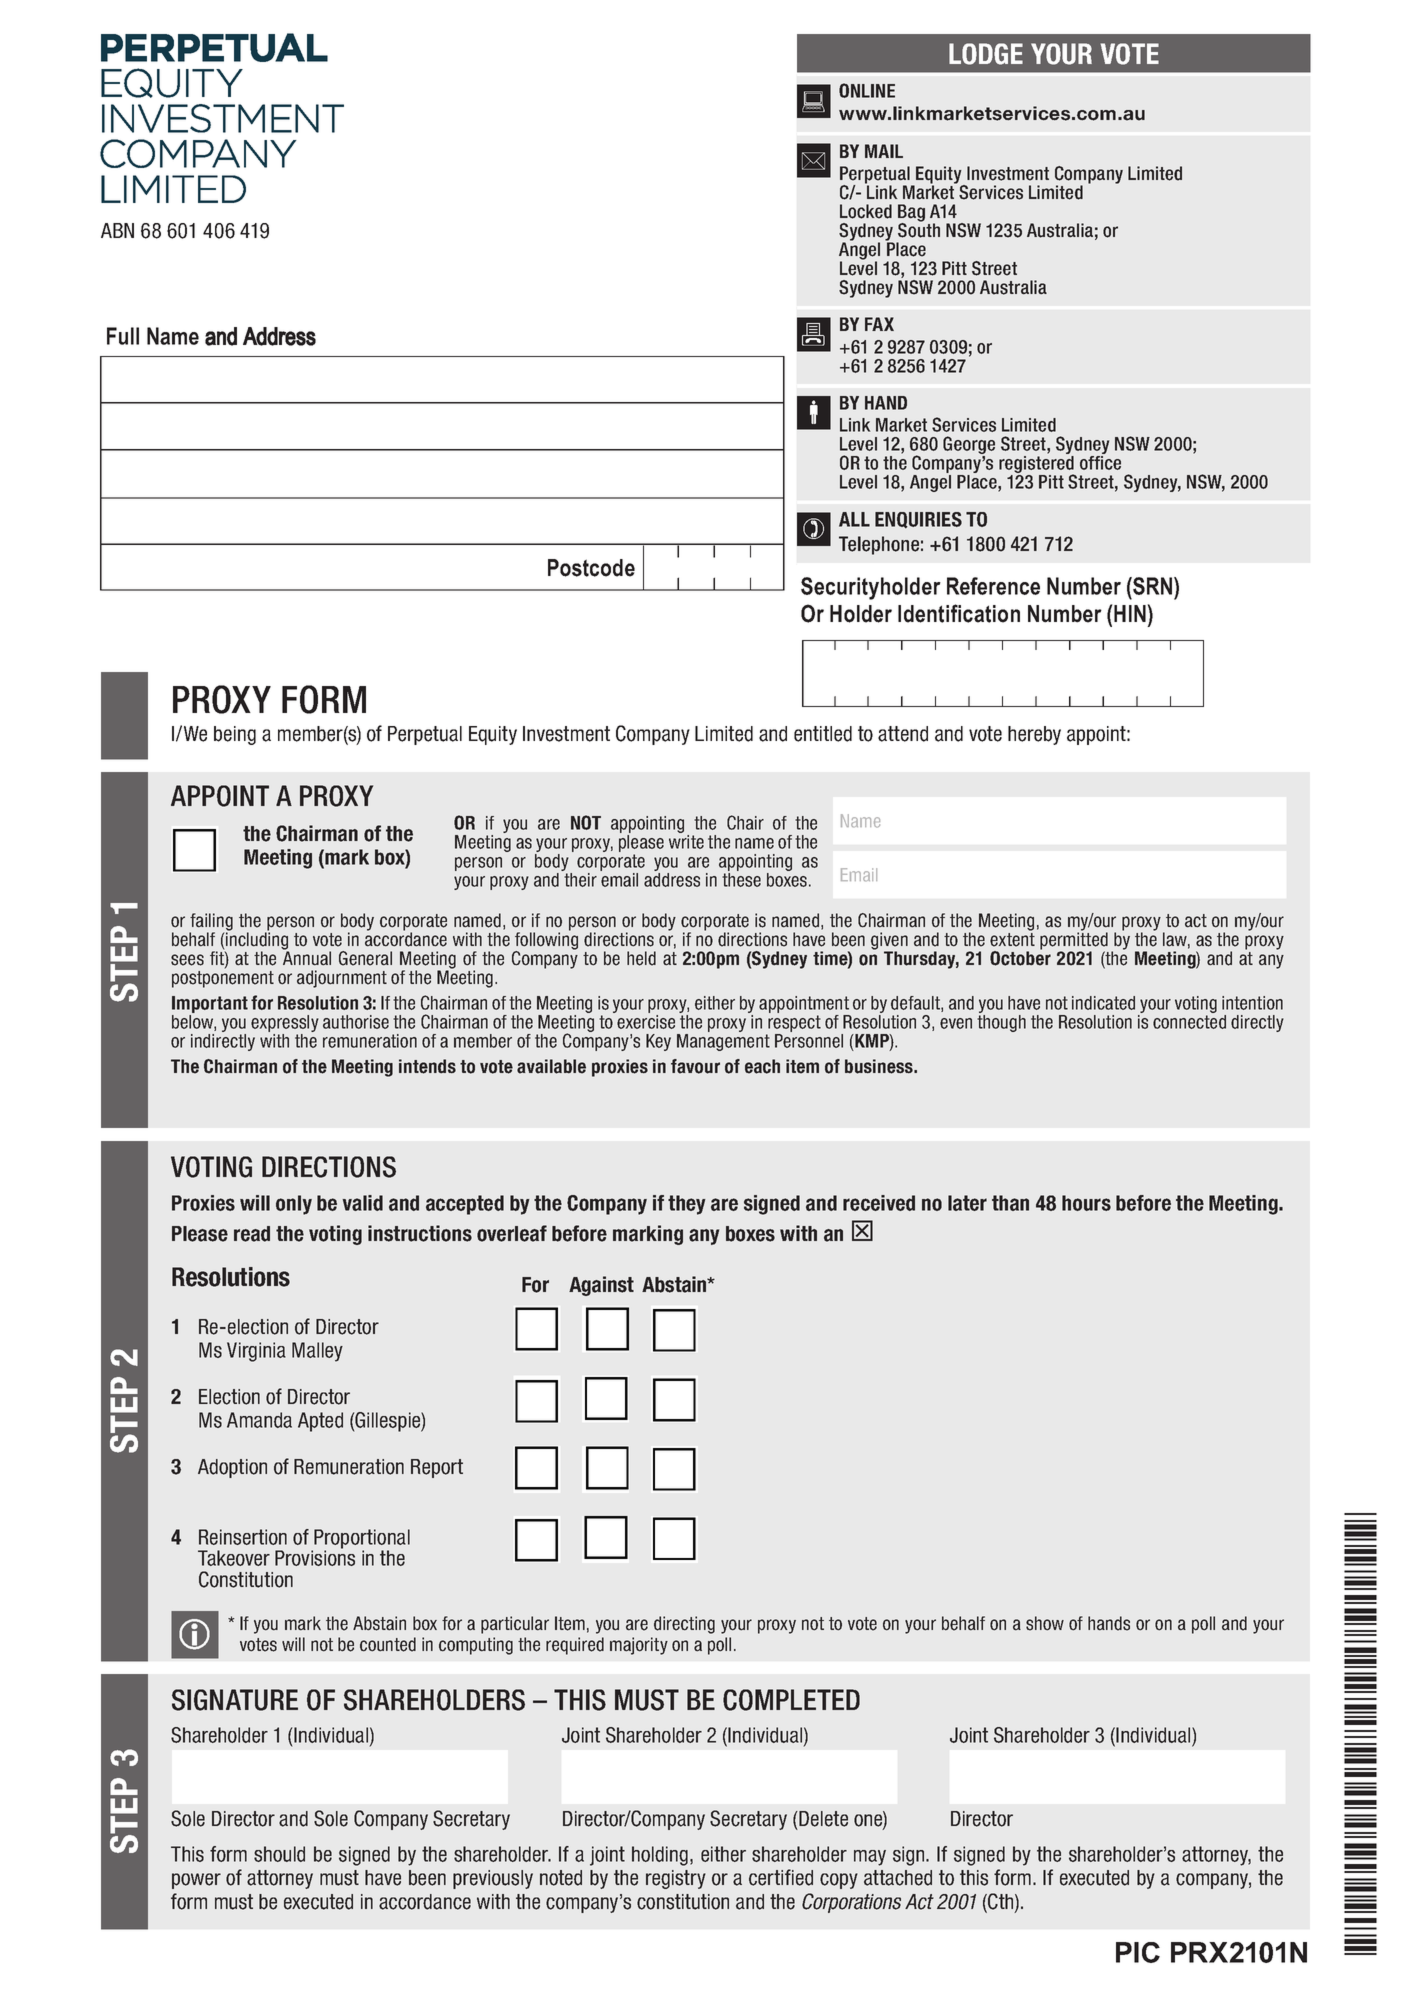 Image resolution: width=1411 pixels, height=1996 pixels. Describe the element at coordinates (1103, 1003) in the page. I see `indicated` at that location.
